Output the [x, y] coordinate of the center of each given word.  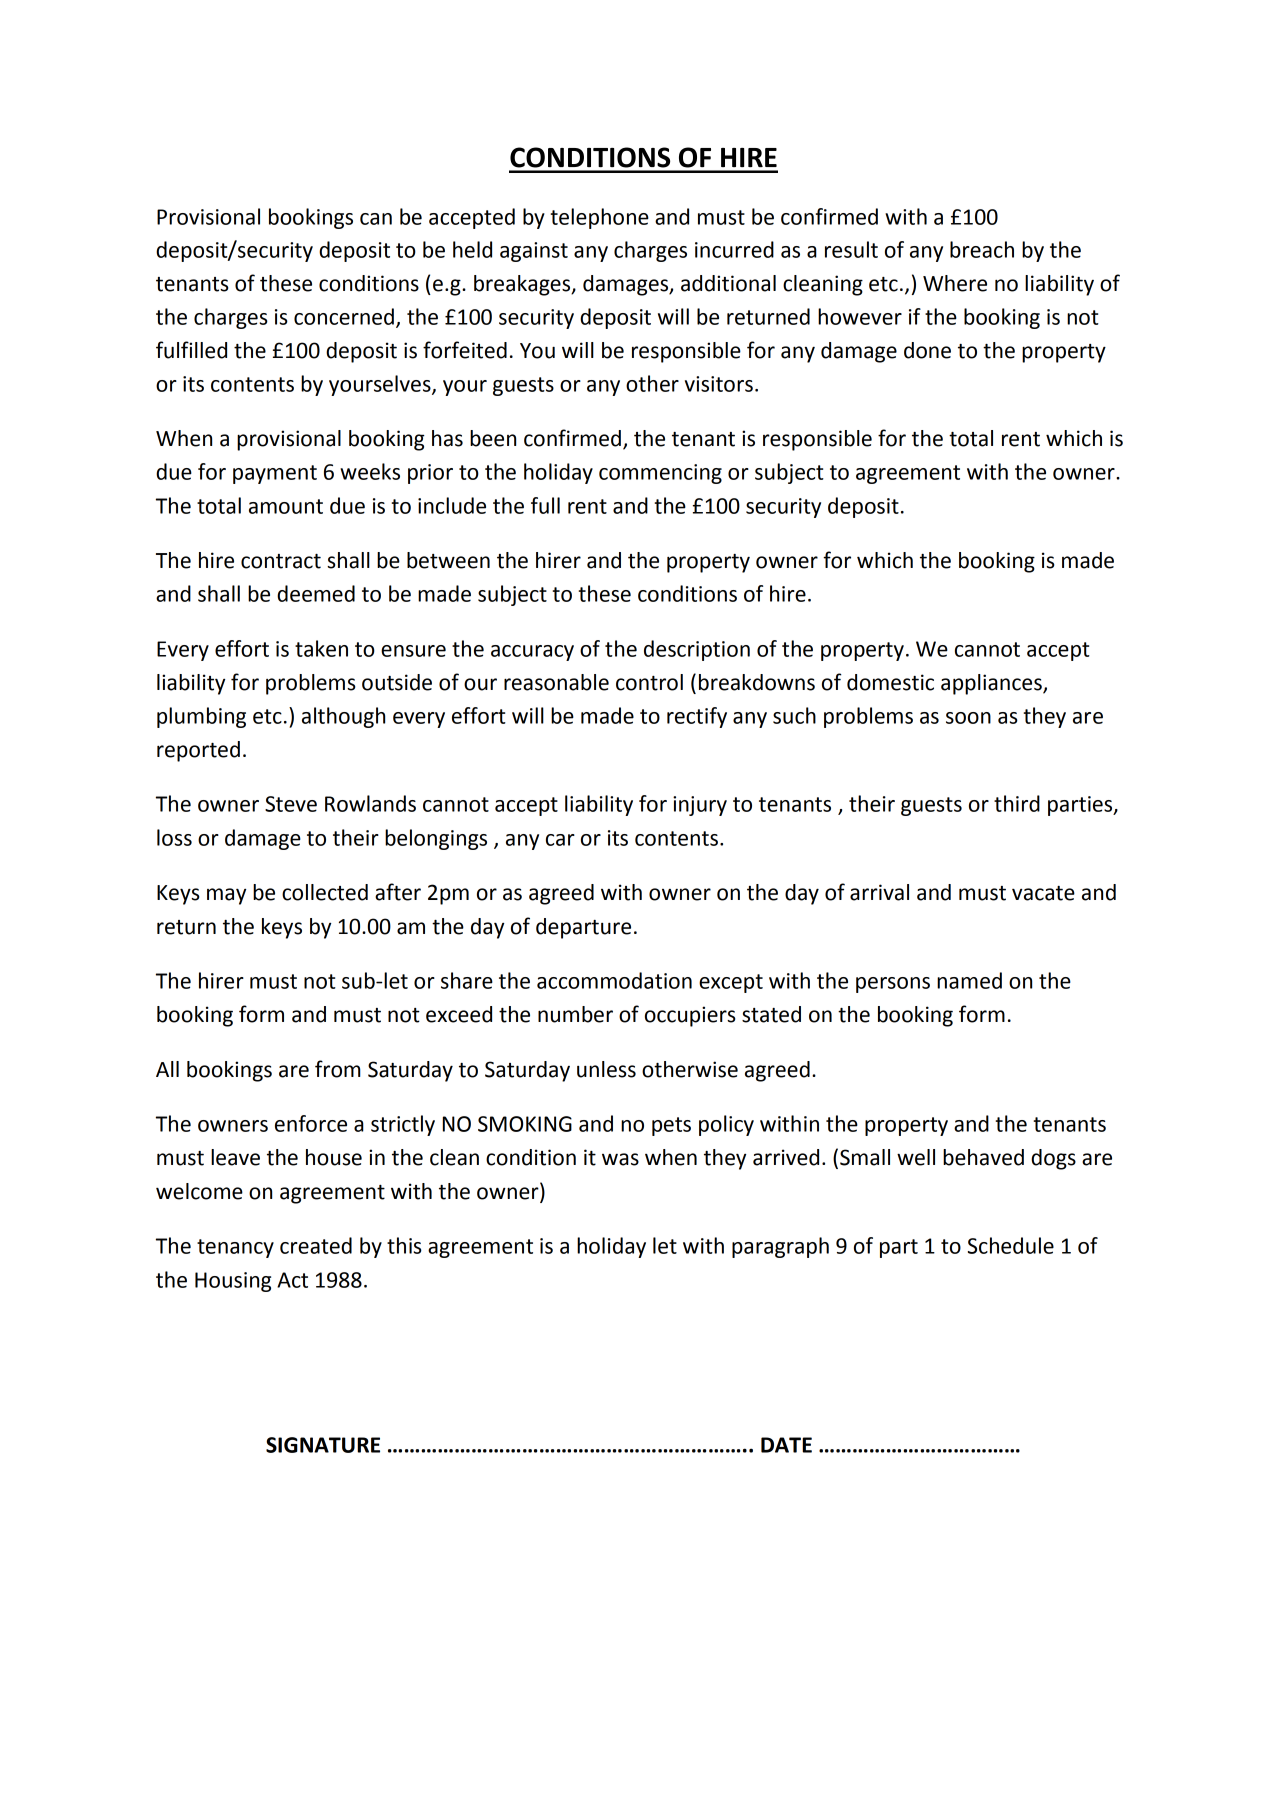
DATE [786, 1445]
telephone [599, 218]
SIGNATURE [323, 1445]
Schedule [1011, 1245]
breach [982, 249]
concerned [344, 316]
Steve [291, 804]
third [1017, 803]
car [560, 840]
